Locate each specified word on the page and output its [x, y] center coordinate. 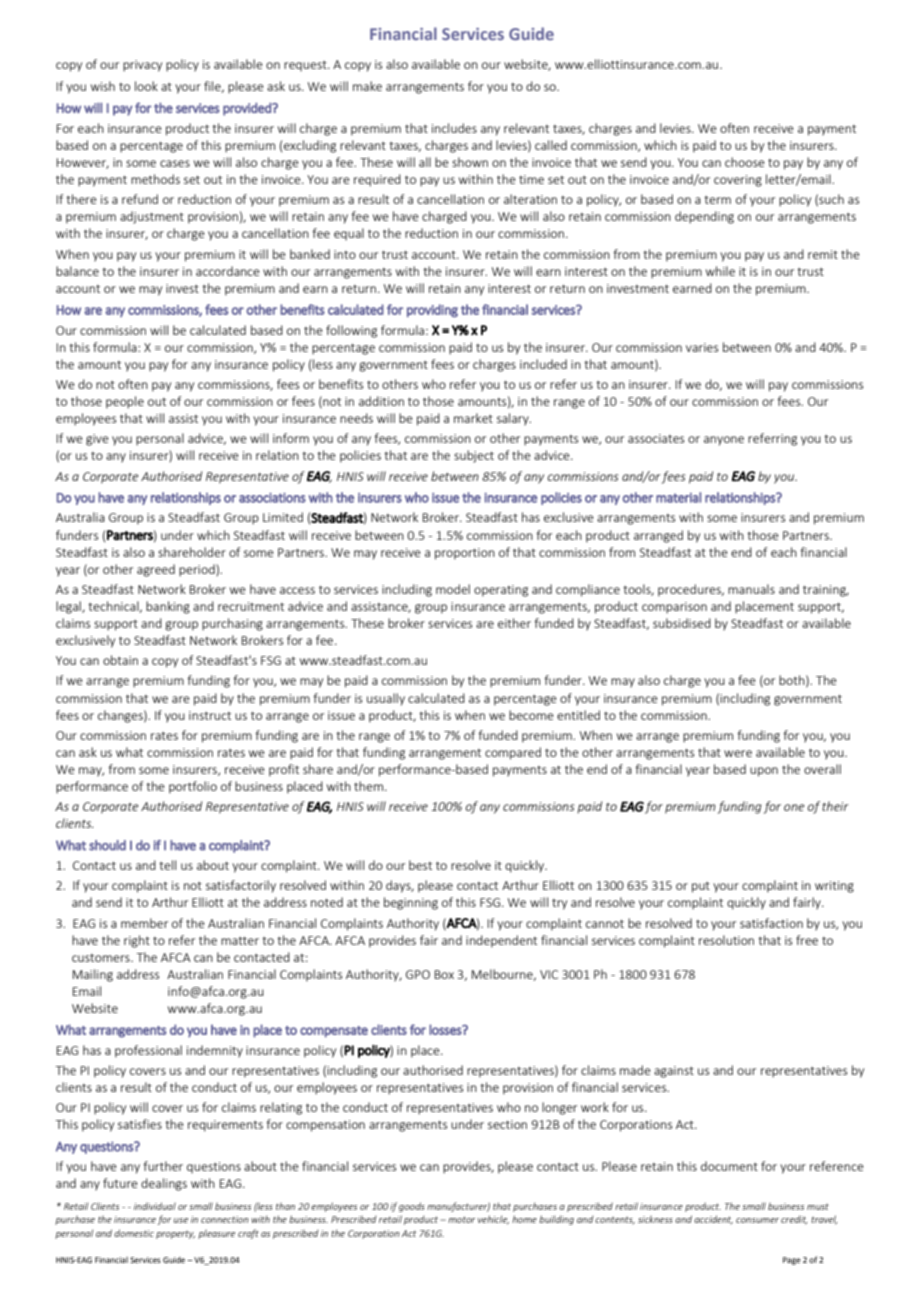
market [473, 418]
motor [461, 1219]
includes [454, 128]
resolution [726, 940]
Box [444, 974]
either [514, 623]
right [137, 941]
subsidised [682, 623]
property [175, 1235]
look [146, 86]
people [125, 402]
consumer [757, 1220]
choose [745, 162]
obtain [120, 660]
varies [702, 347]
